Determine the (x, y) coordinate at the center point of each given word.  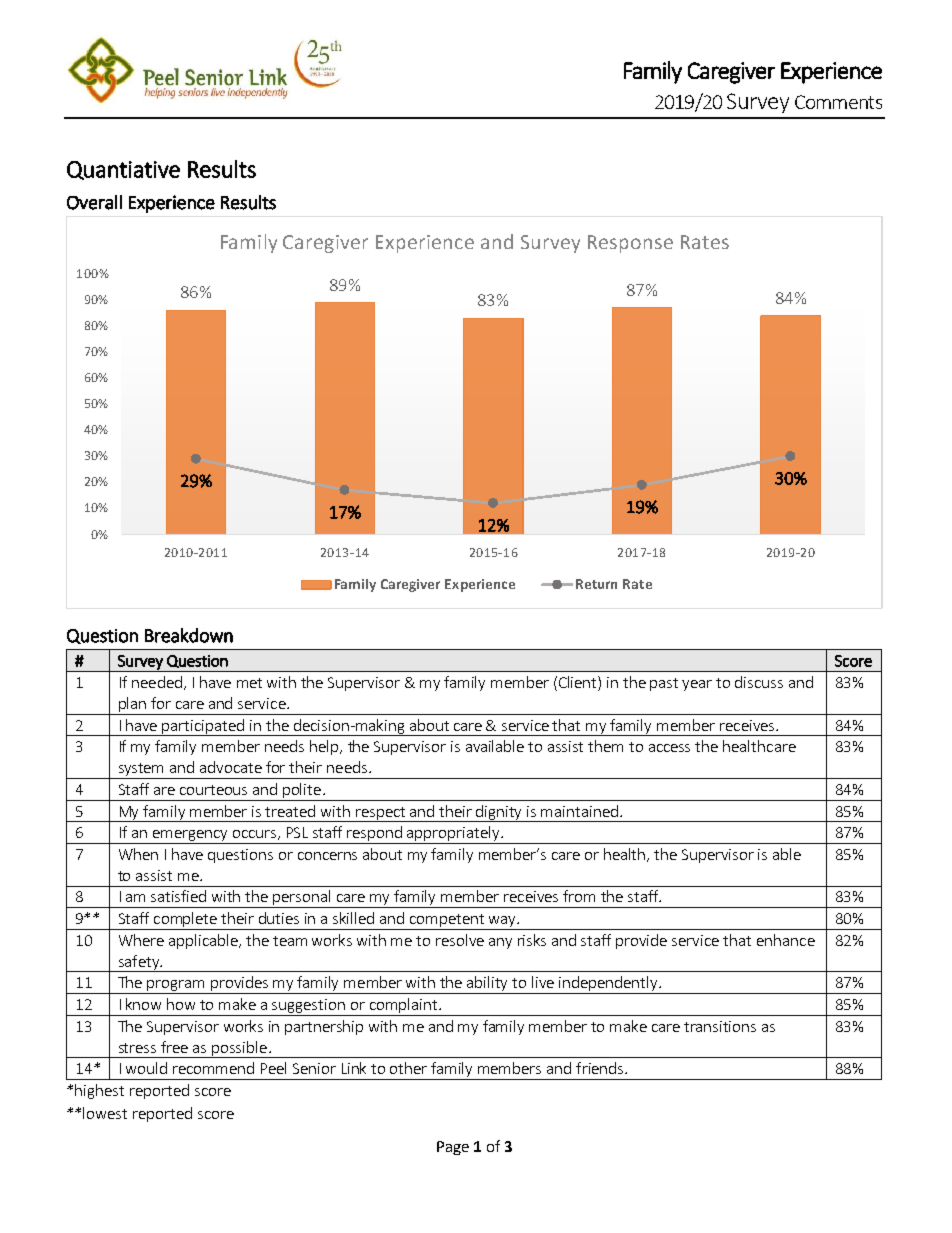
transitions (720, 1026)
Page (453, 1148)
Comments (838, 102)
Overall (94, 202)
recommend (213, 1068)
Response (630, 244)
